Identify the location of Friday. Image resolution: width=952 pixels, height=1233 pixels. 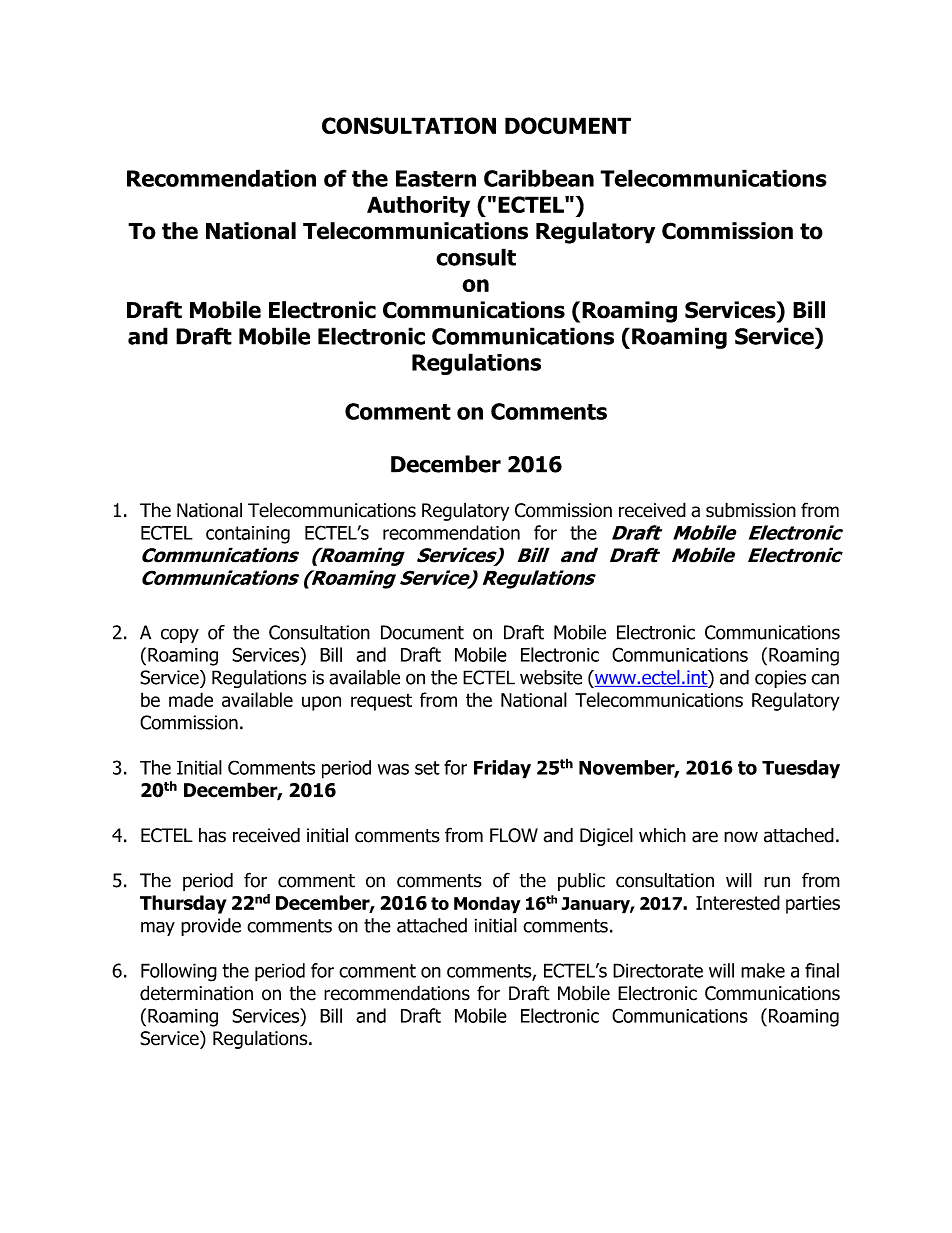
(502, 769).
